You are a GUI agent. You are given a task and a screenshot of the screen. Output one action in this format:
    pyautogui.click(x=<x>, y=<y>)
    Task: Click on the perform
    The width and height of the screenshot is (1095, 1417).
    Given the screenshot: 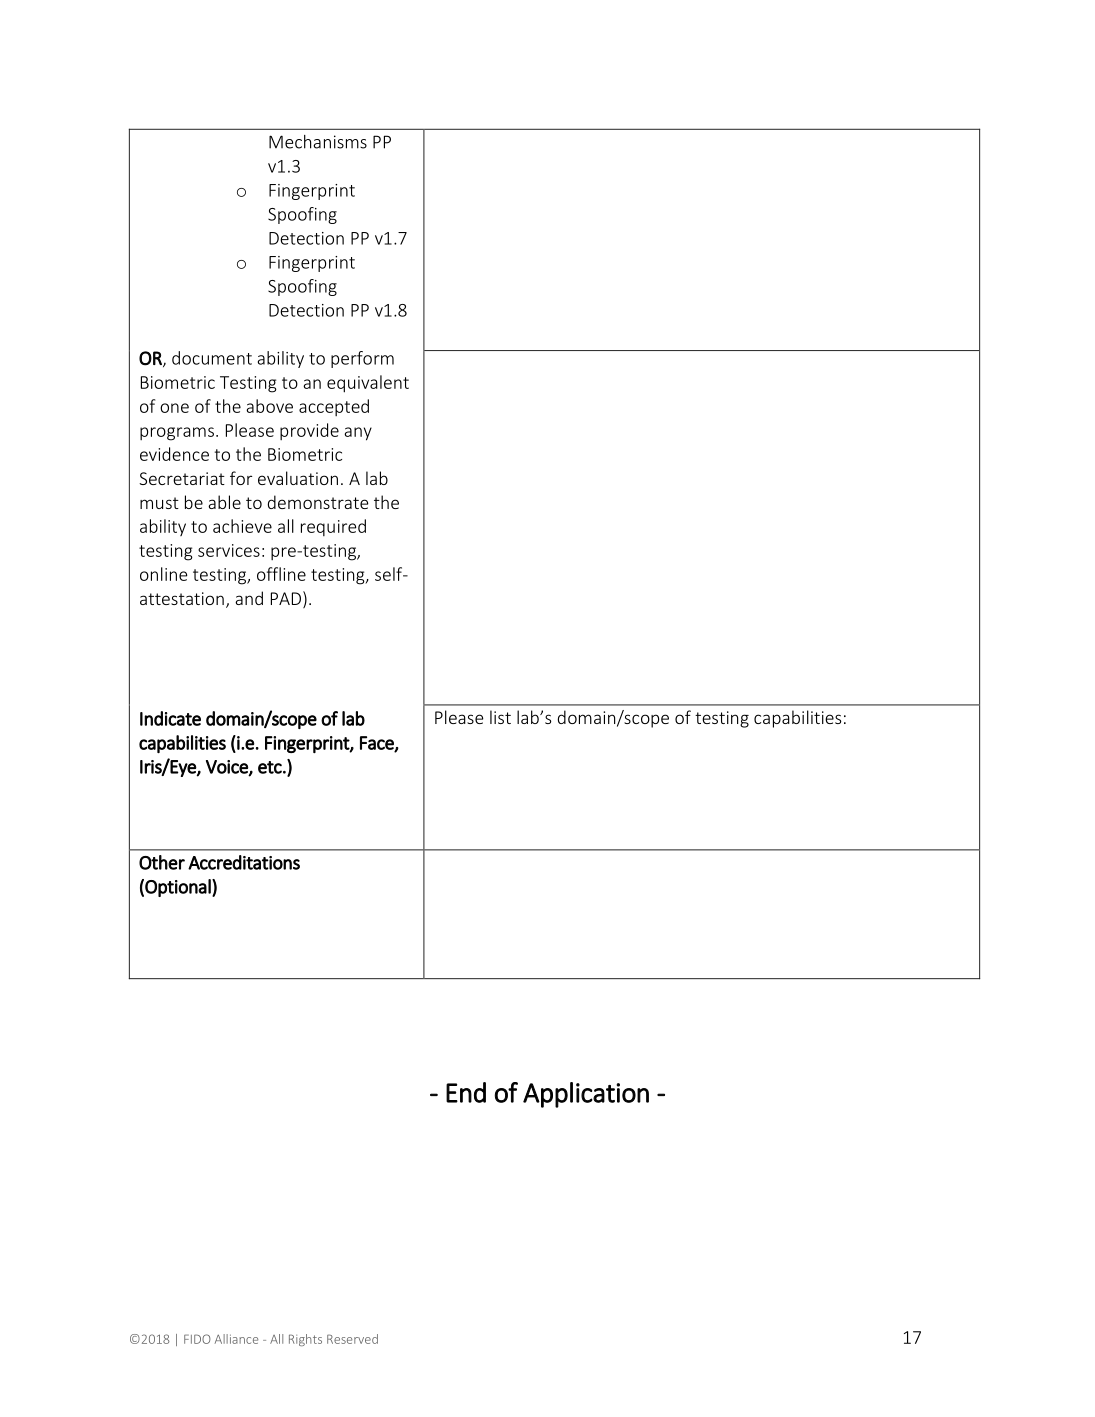 What is the action you would take?
    pyautogui.click(x=362, y=359)
